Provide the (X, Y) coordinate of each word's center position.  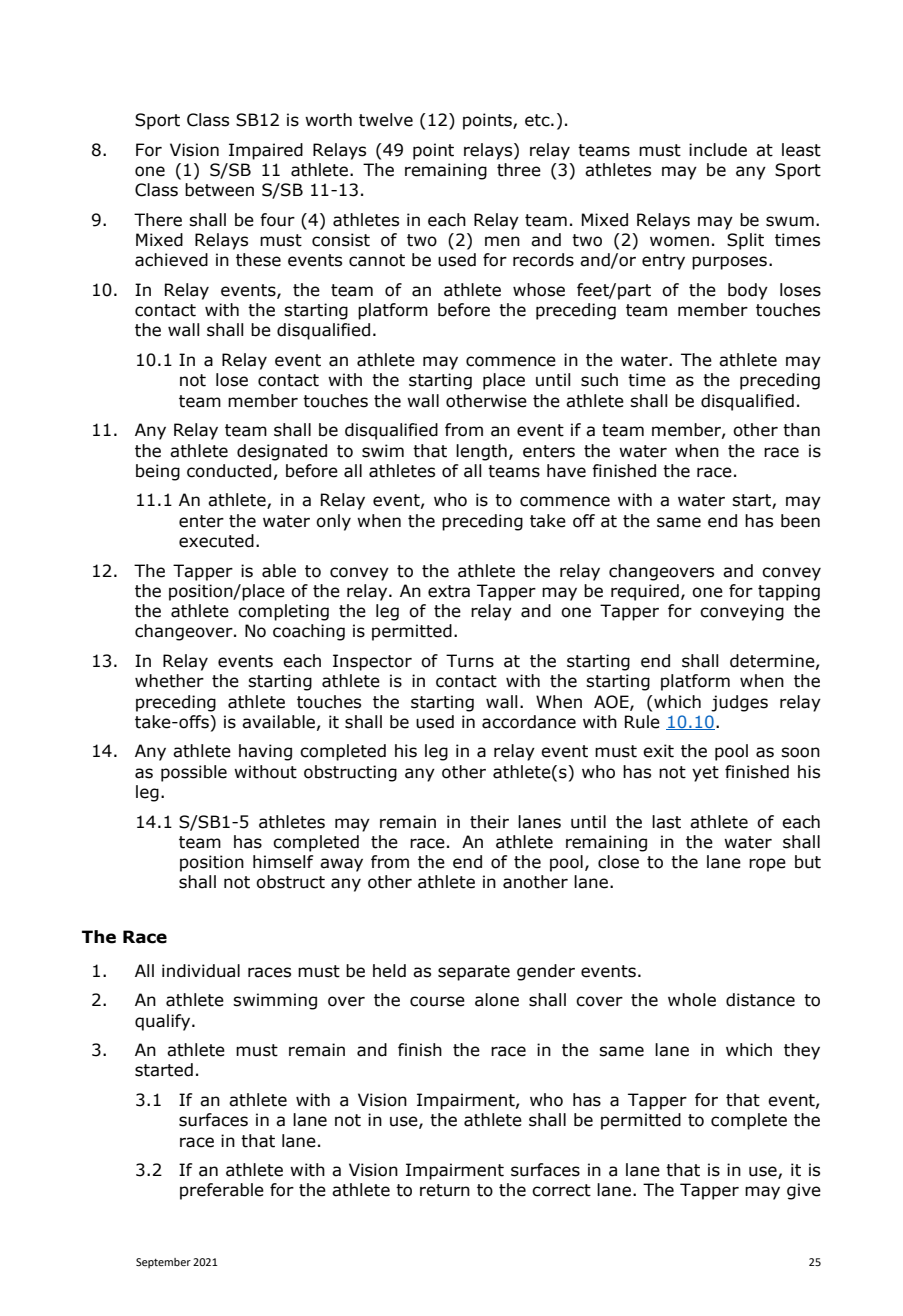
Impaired (266, 151)
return (445, 1190)
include (718, 150)
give (804, 1191)
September (163, 1263)
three (519, 170)
